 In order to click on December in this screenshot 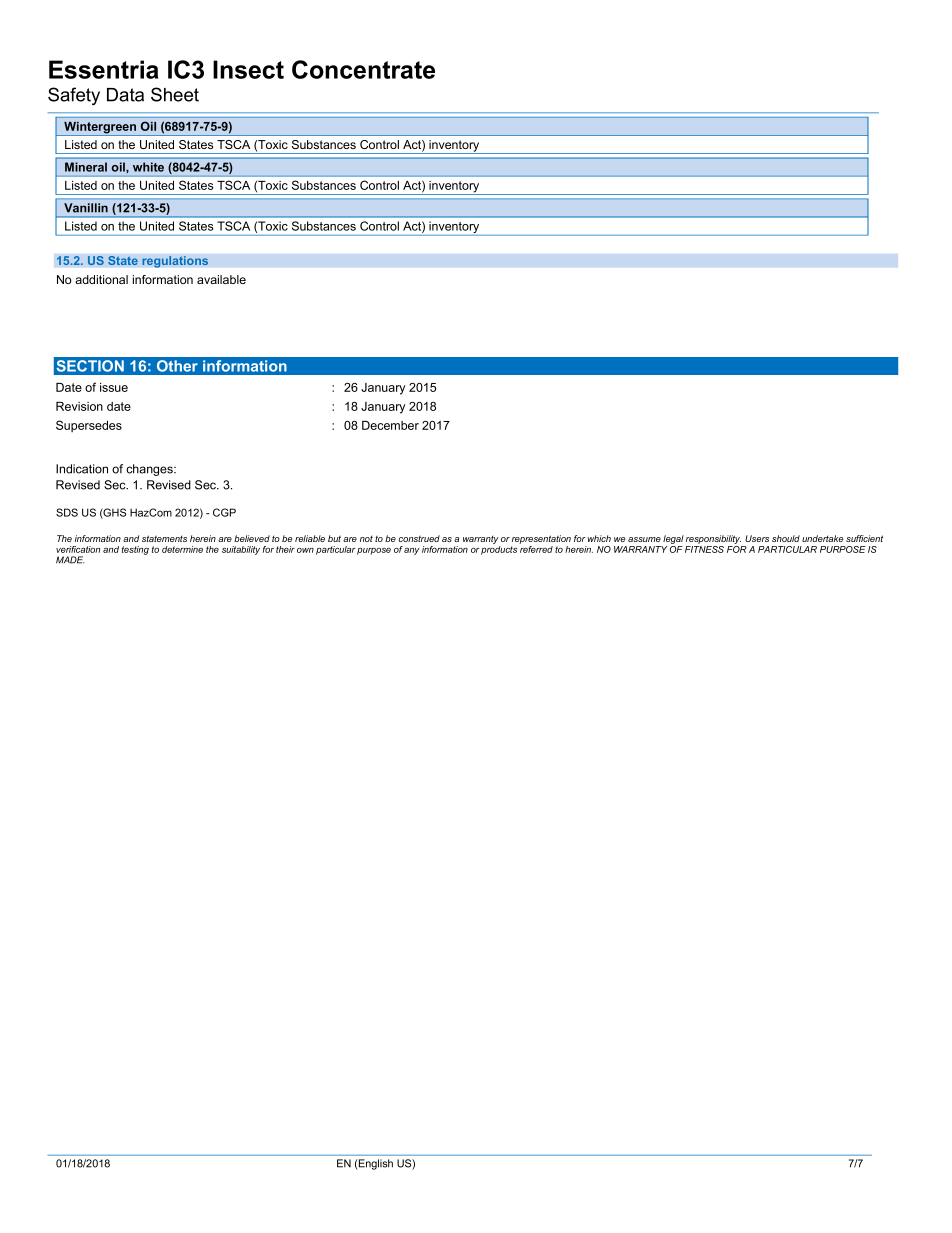, I will do `click(390, 425)`.
